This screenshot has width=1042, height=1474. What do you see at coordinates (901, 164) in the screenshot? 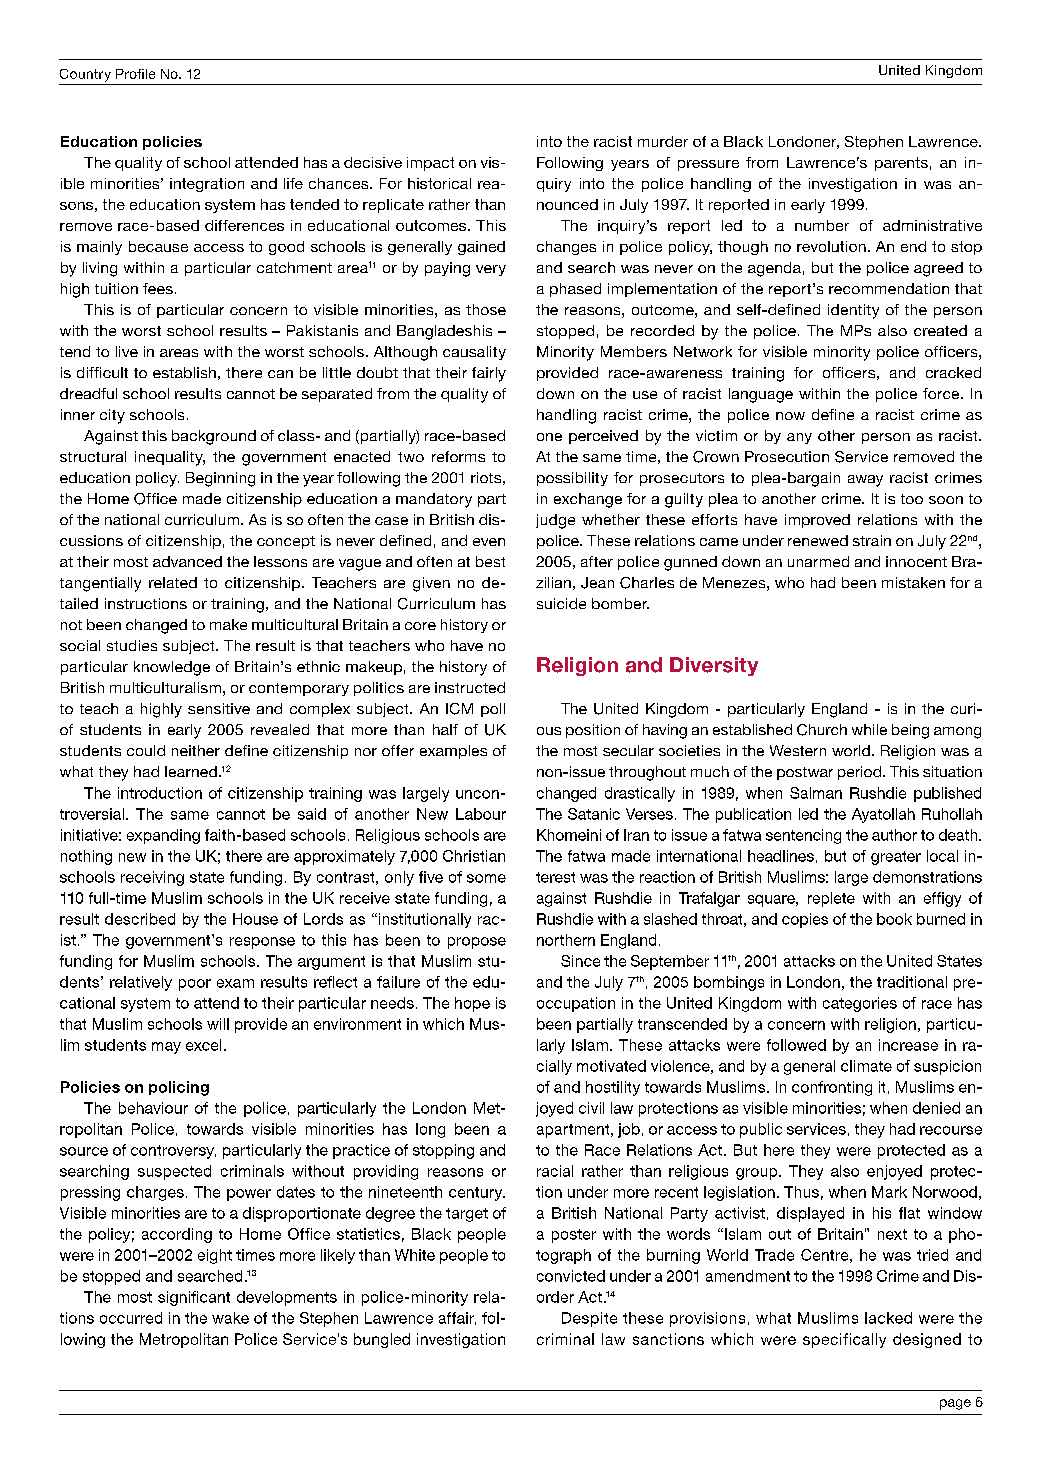
I see `parents` at bounding box center [901, 164].
